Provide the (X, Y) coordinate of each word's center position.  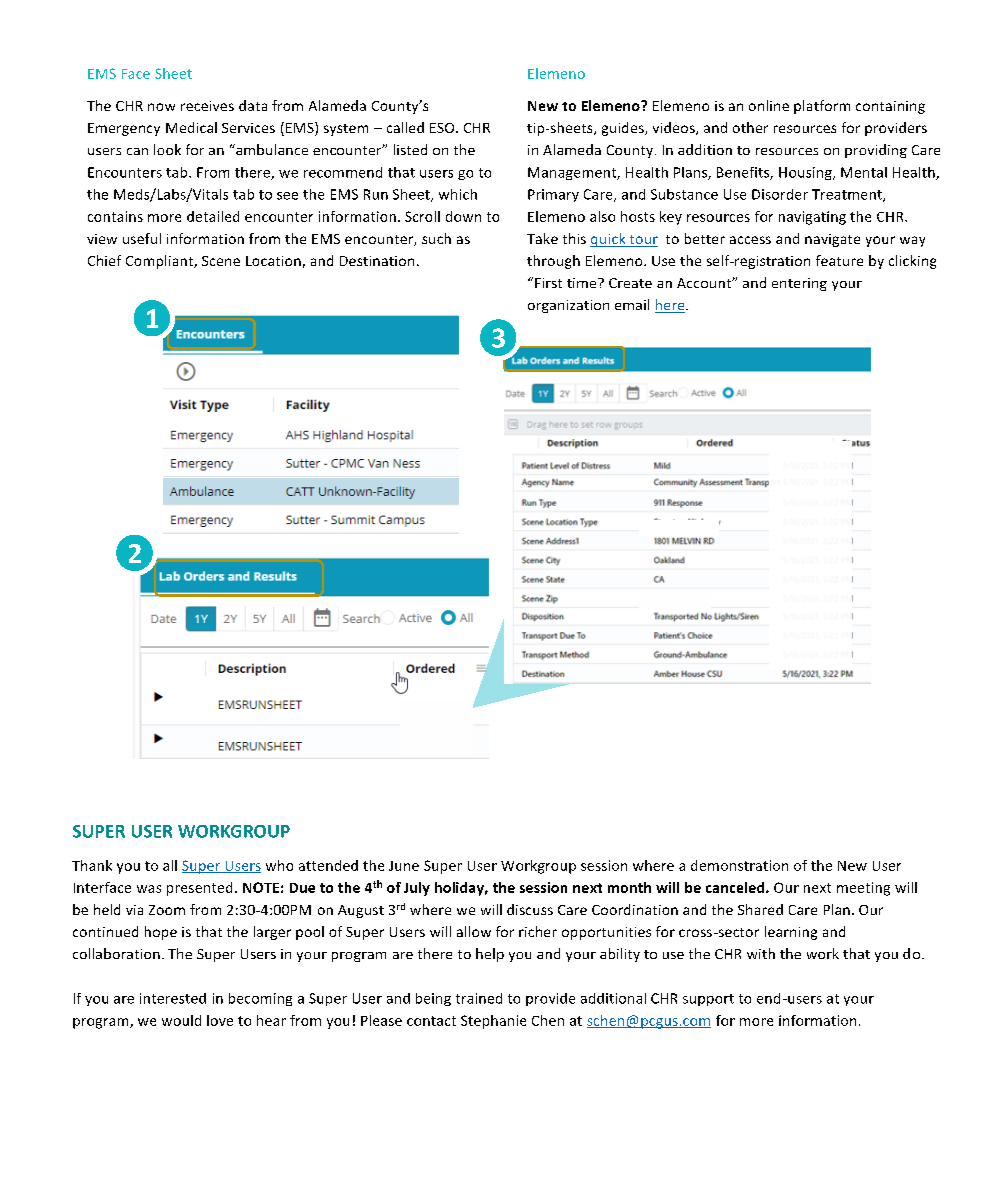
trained (479, 998)
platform (822, 107)
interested (173, 998)
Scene (221, 261)
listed (410, 149)
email (632, 304)
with (761, 953)
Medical (191, 127)
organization (568, 306)
